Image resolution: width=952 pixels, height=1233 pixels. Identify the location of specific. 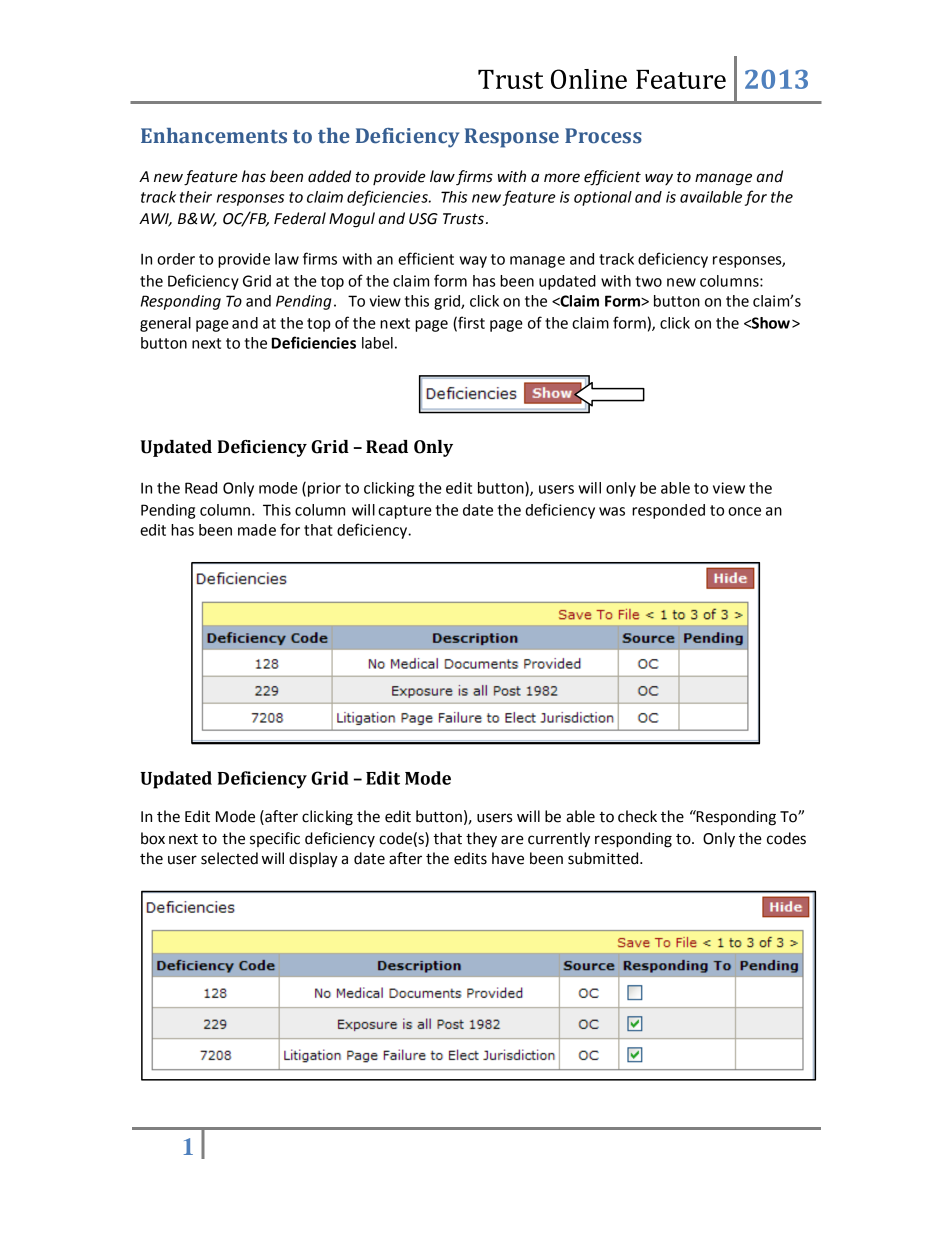
(275, 839).
